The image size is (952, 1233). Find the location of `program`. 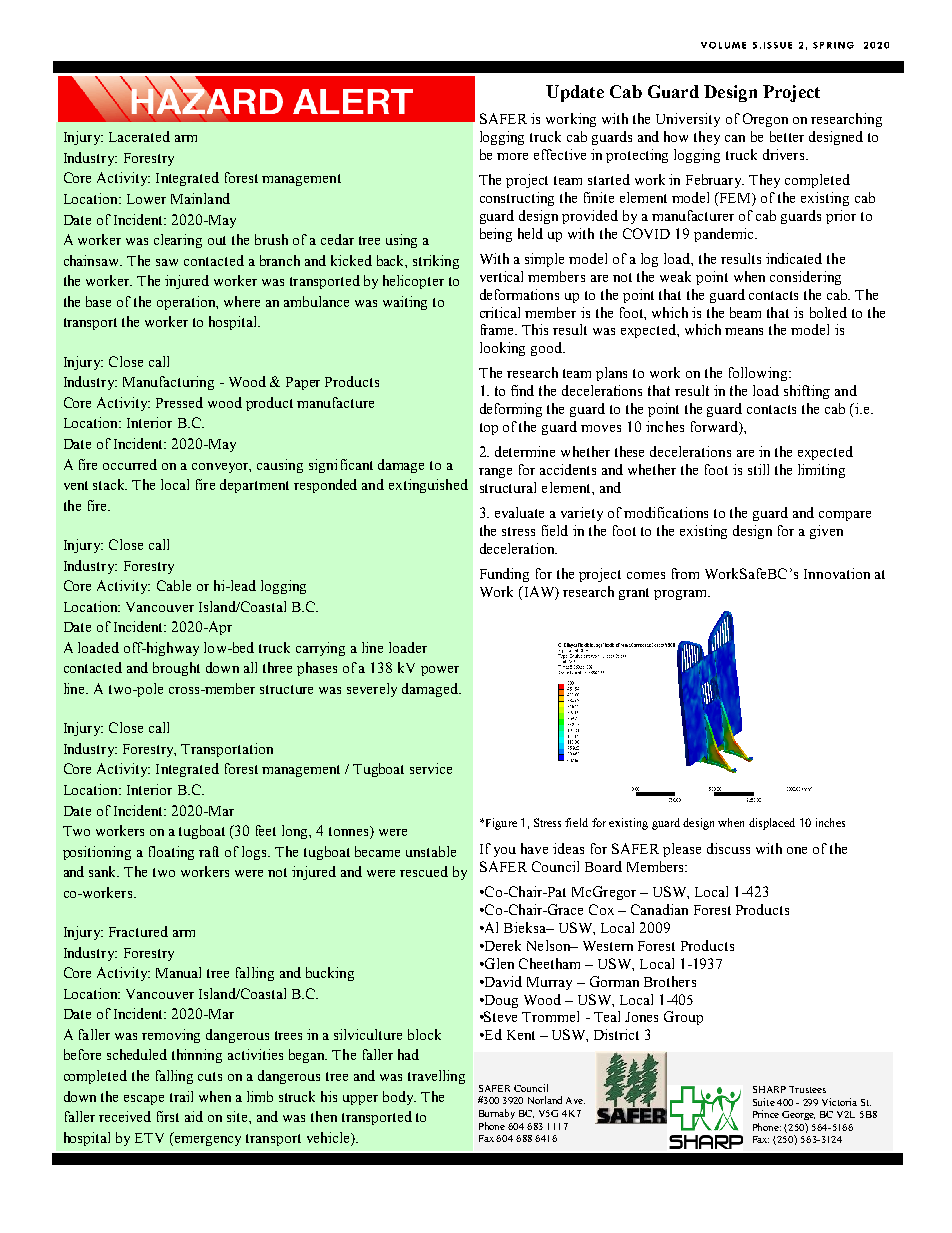

program is located at coordinates (682, 595).
